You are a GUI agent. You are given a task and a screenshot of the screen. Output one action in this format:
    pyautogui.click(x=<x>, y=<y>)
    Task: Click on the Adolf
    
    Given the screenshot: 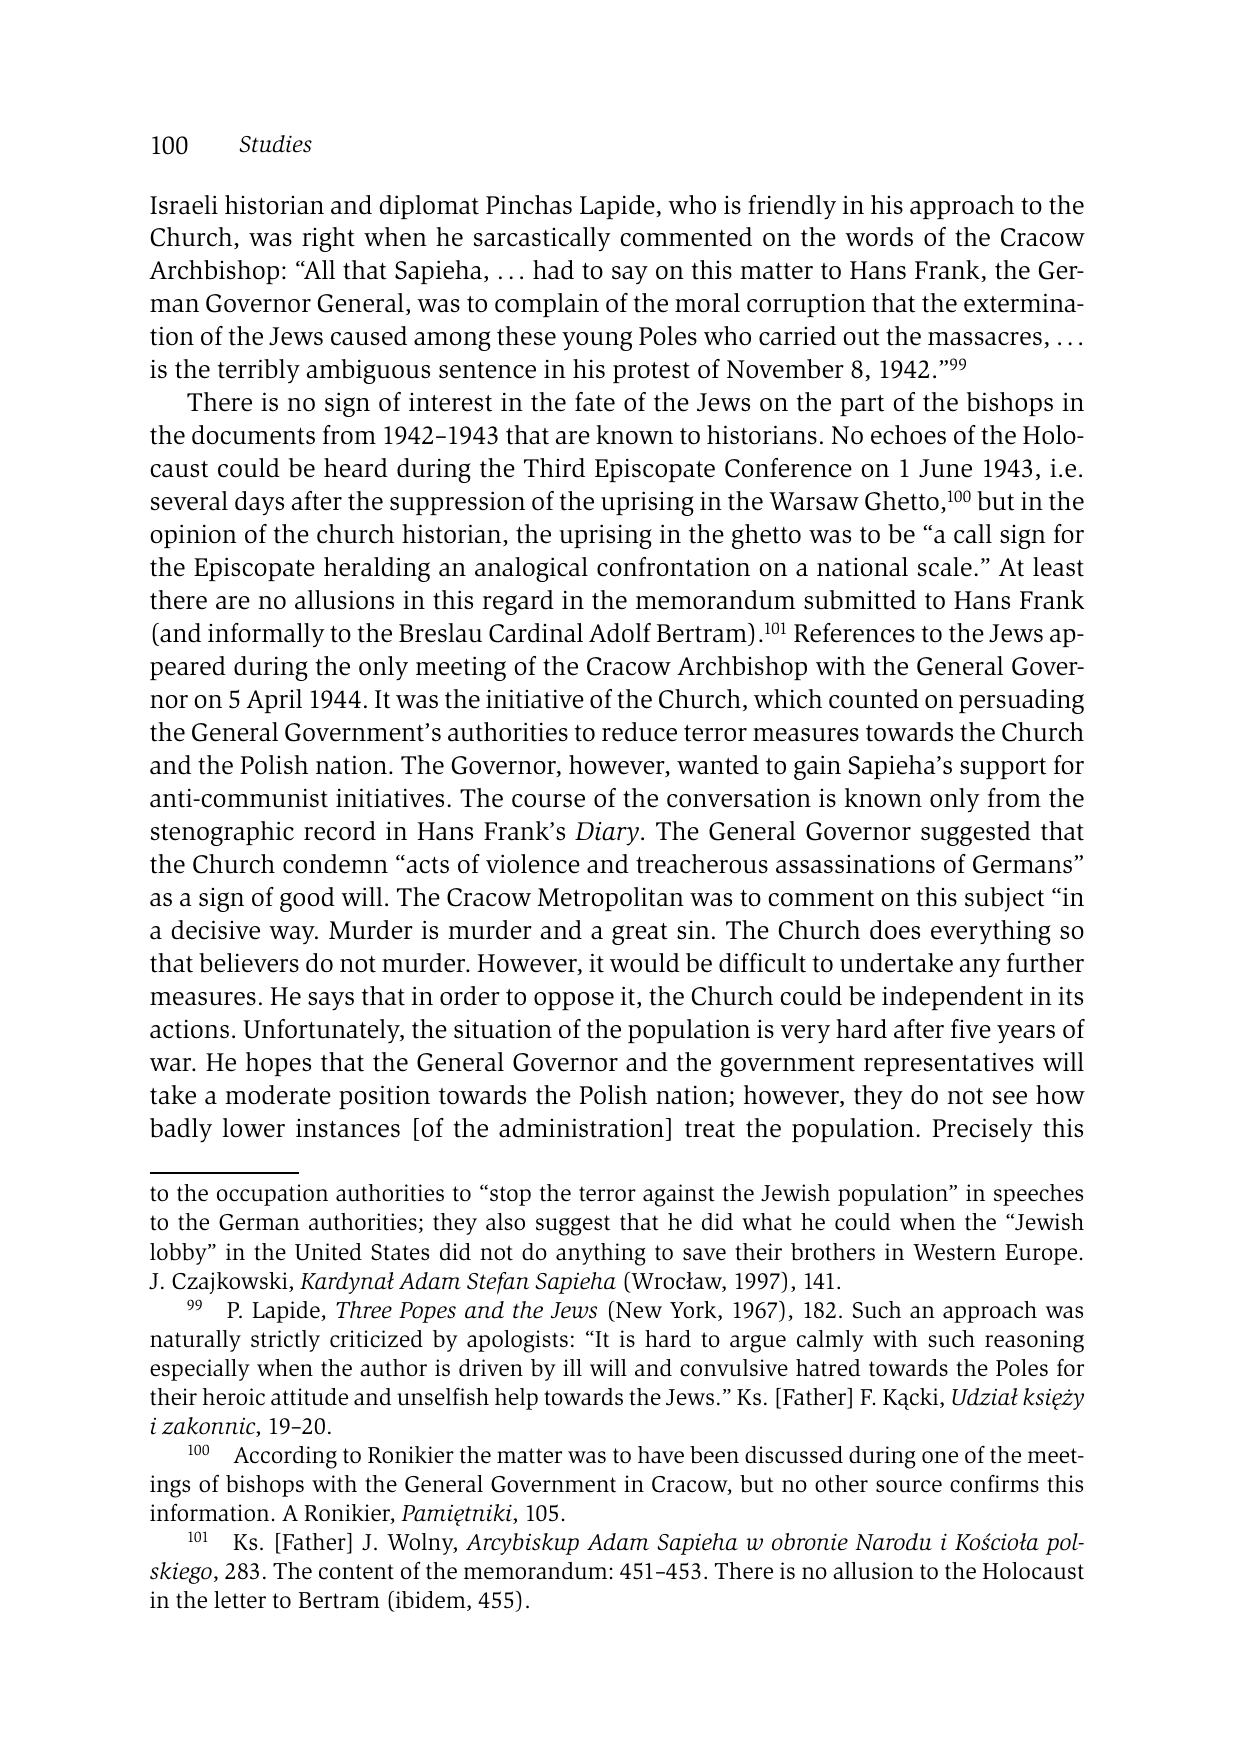 What is the action you would take?
    pyautogui.click(x=620, y=633)
